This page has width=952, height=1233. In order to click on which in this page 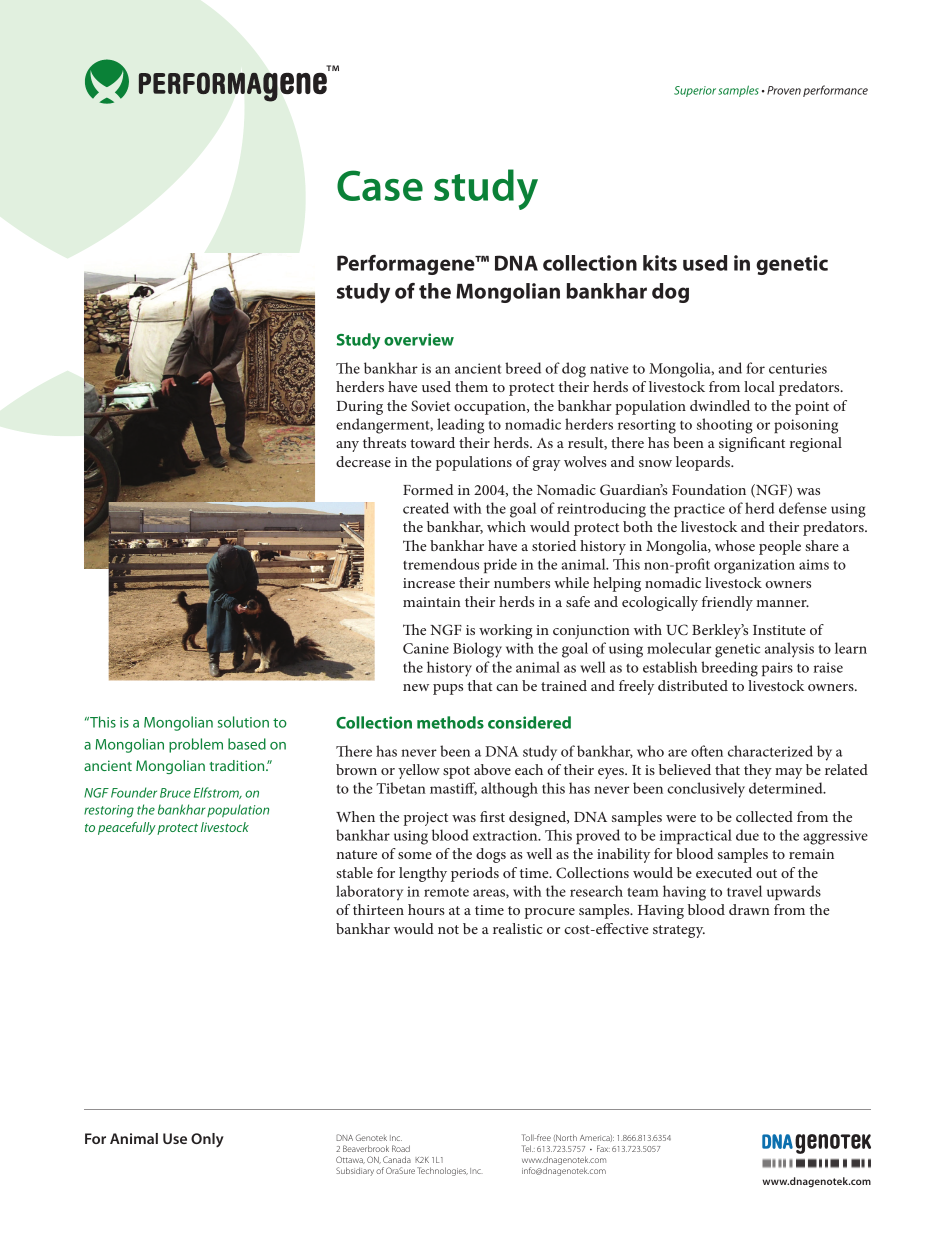, I will do `click(506, 526)`.
